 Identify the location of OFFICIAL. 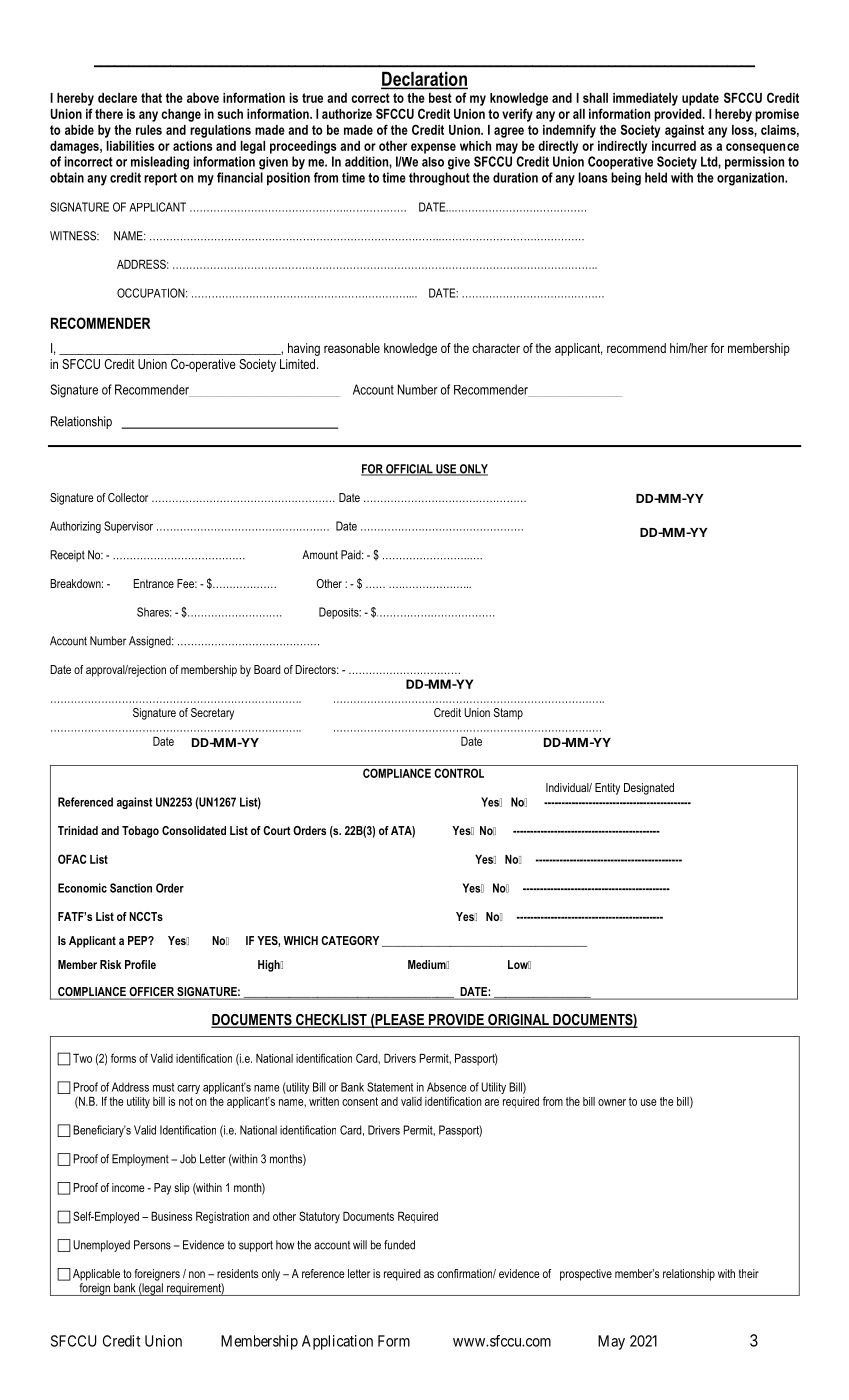
(409, 470).
